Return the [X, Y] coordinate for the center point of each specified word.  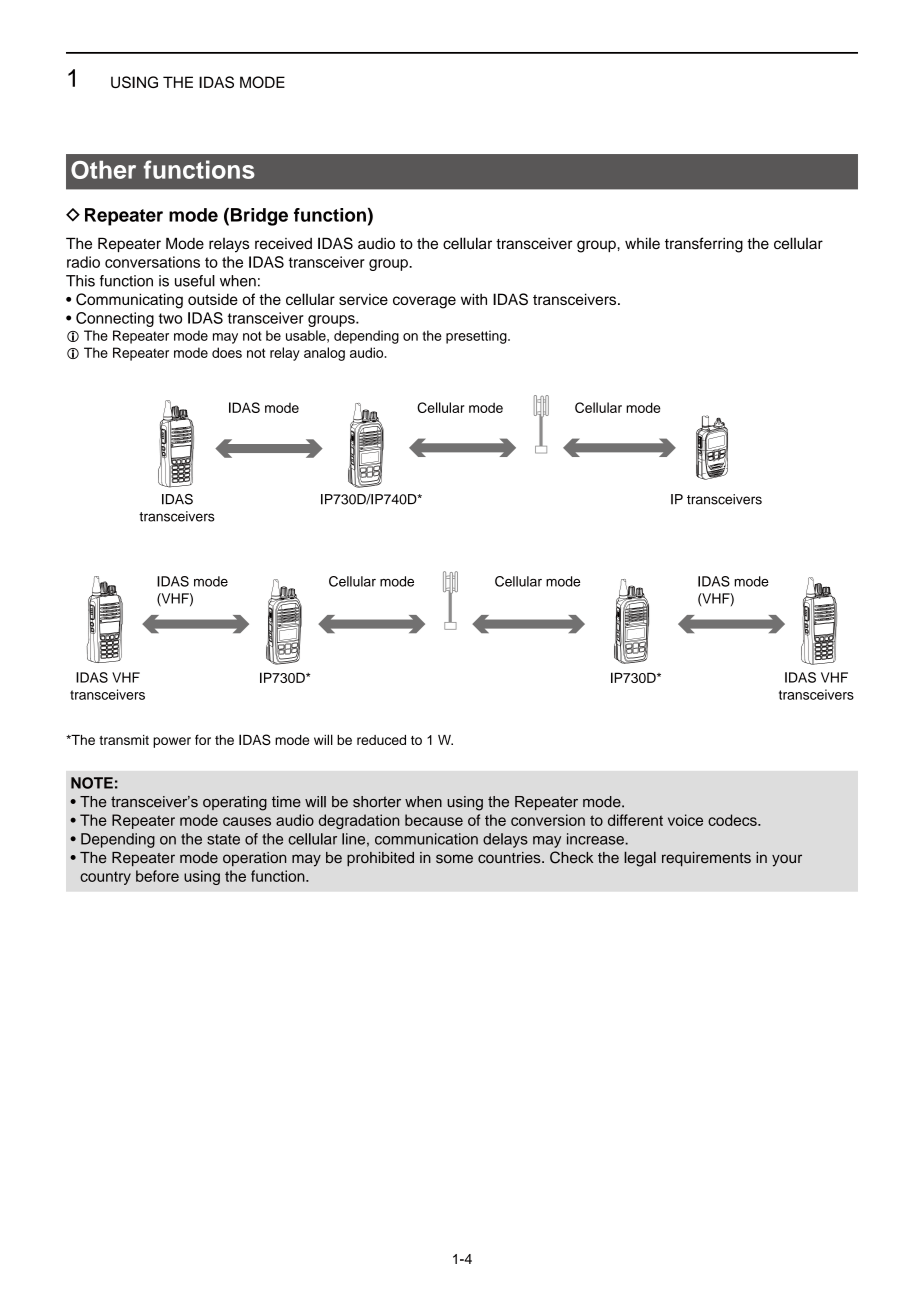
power [172, 742]
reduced [381, 740]
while [642, 243]
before [157, 876]
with [474, 299]
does [227, 352]
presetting [477, 337]
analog [324, 354]
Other [103, 170]
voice [685, 820]
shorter [377, 802]
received [283, 244]
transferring [704, 245]
